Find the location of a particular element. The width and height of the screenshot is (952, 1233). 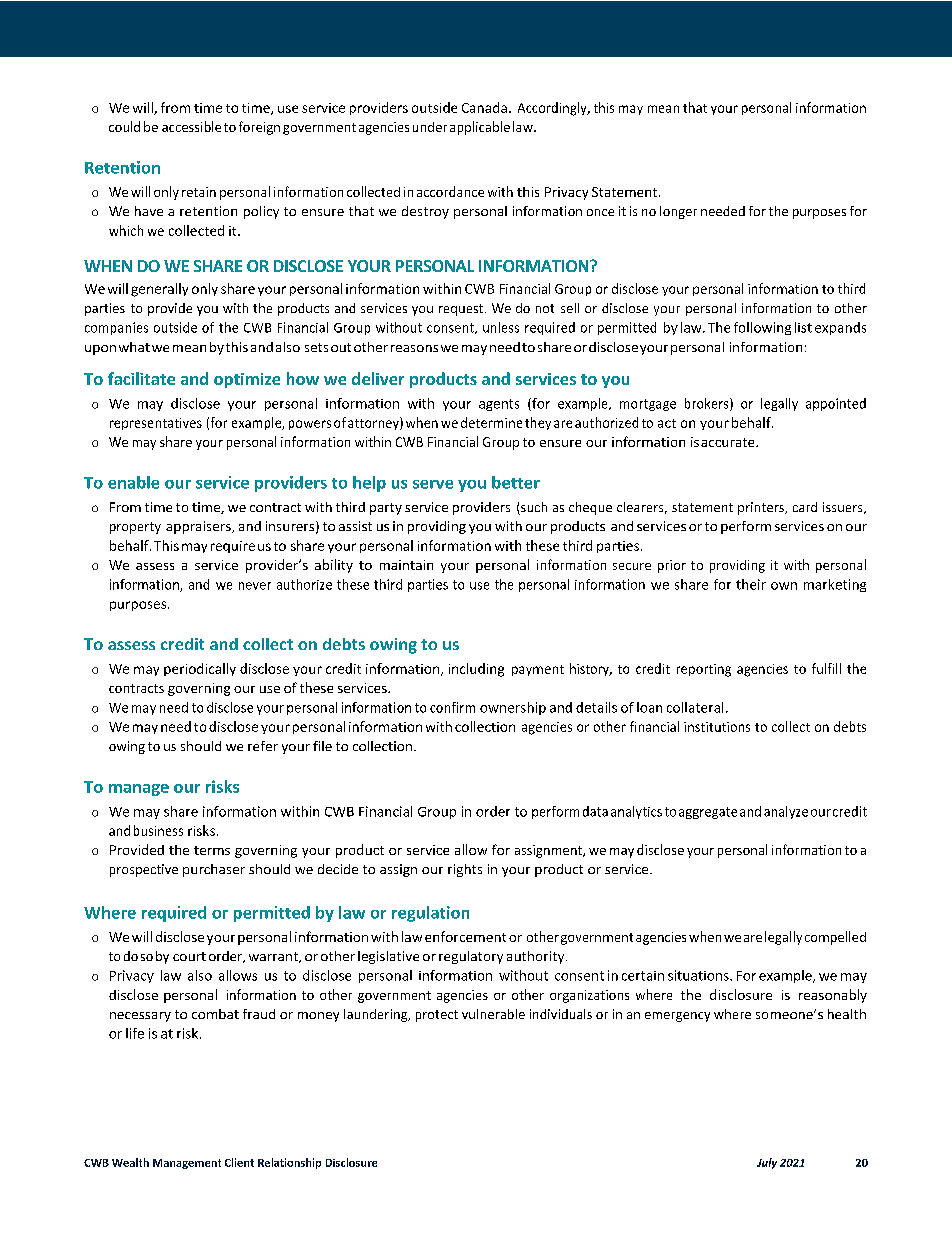

longer is located at coordinates (678, 212).
